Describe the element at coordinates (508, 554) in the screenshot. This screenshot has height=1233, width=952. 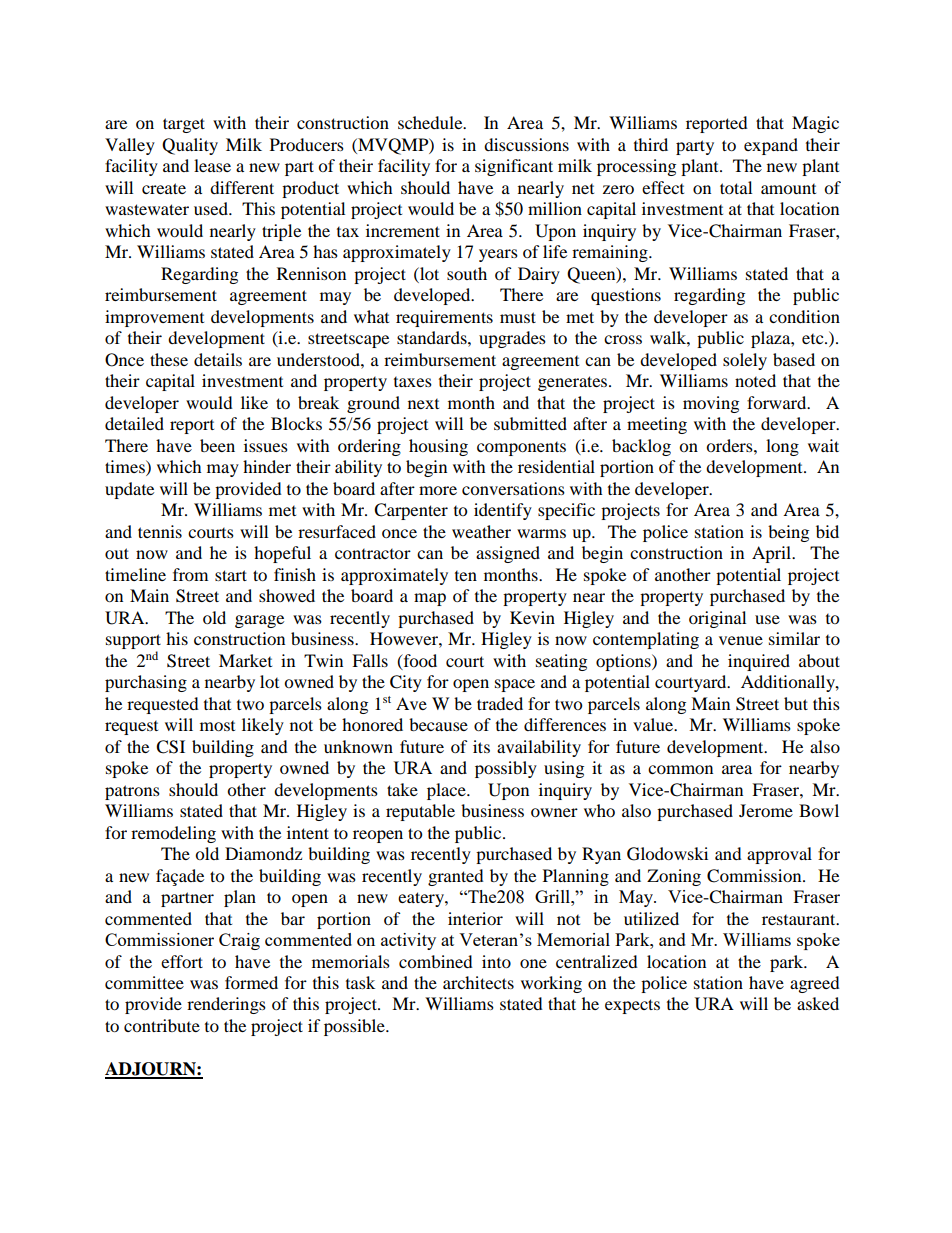
I see `assigned` at that location.
